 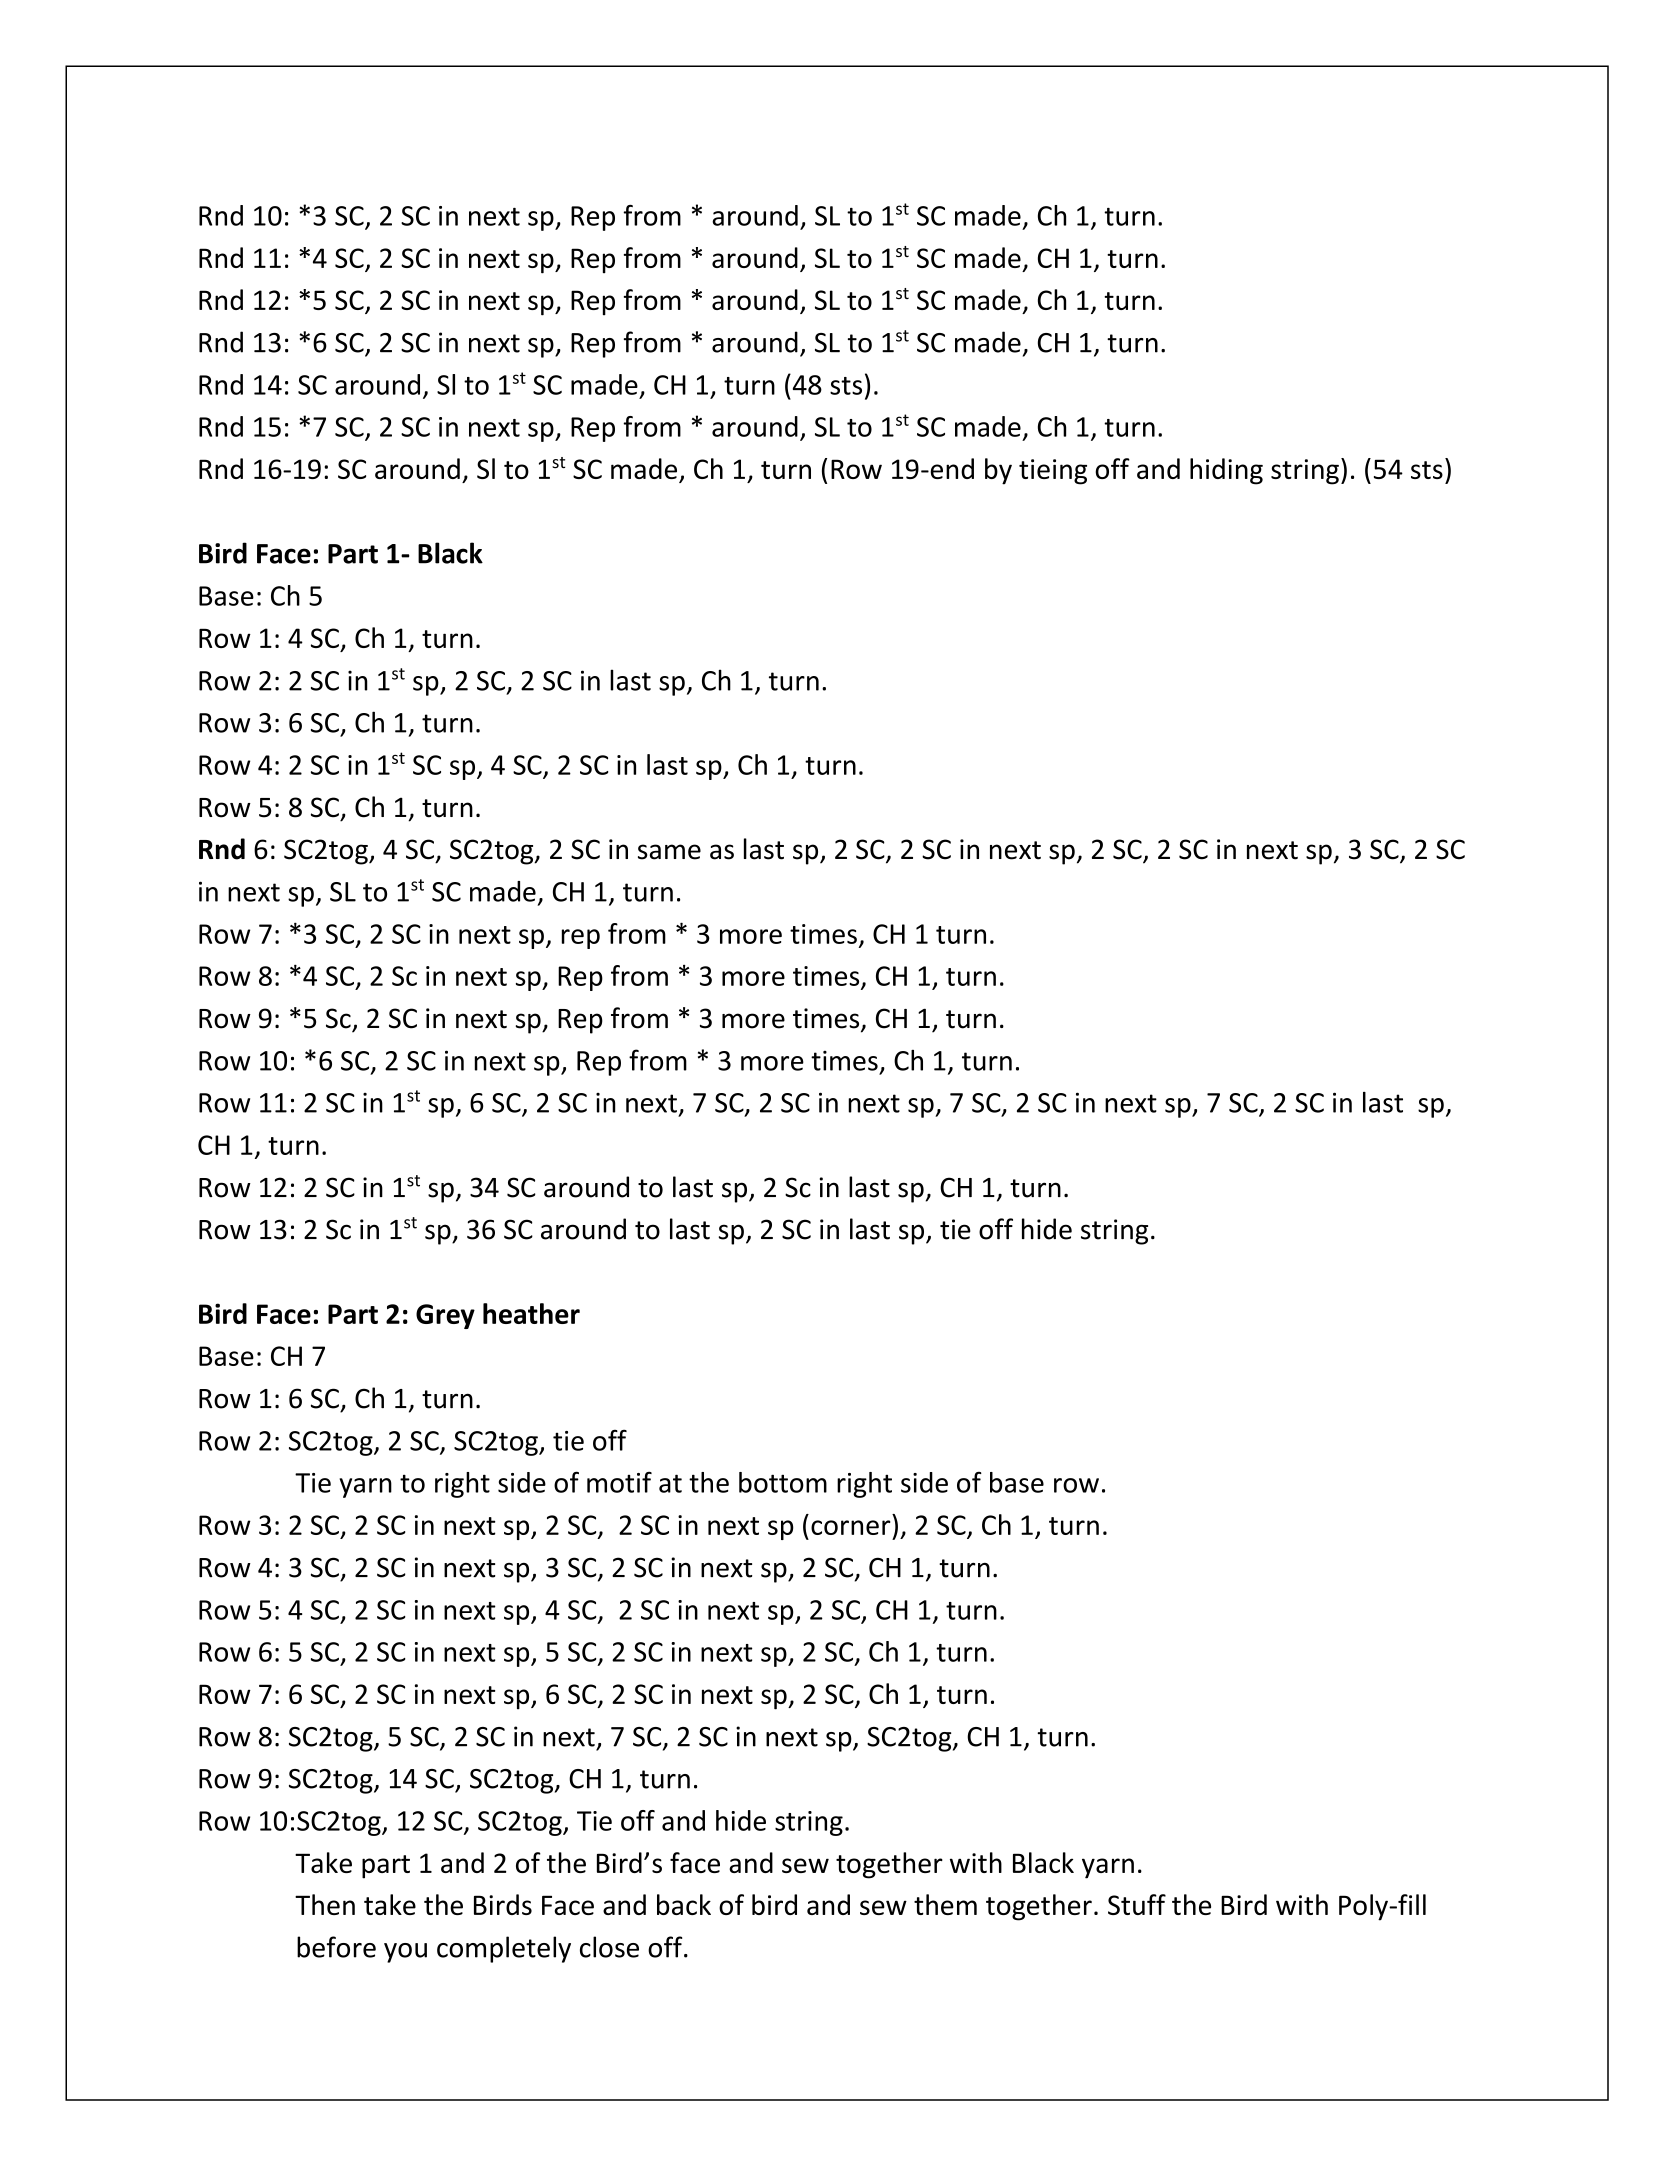 What do you see at coordinates (783, 1482) in the page?
I see `bottom` at bounding box center [783, 1482].
